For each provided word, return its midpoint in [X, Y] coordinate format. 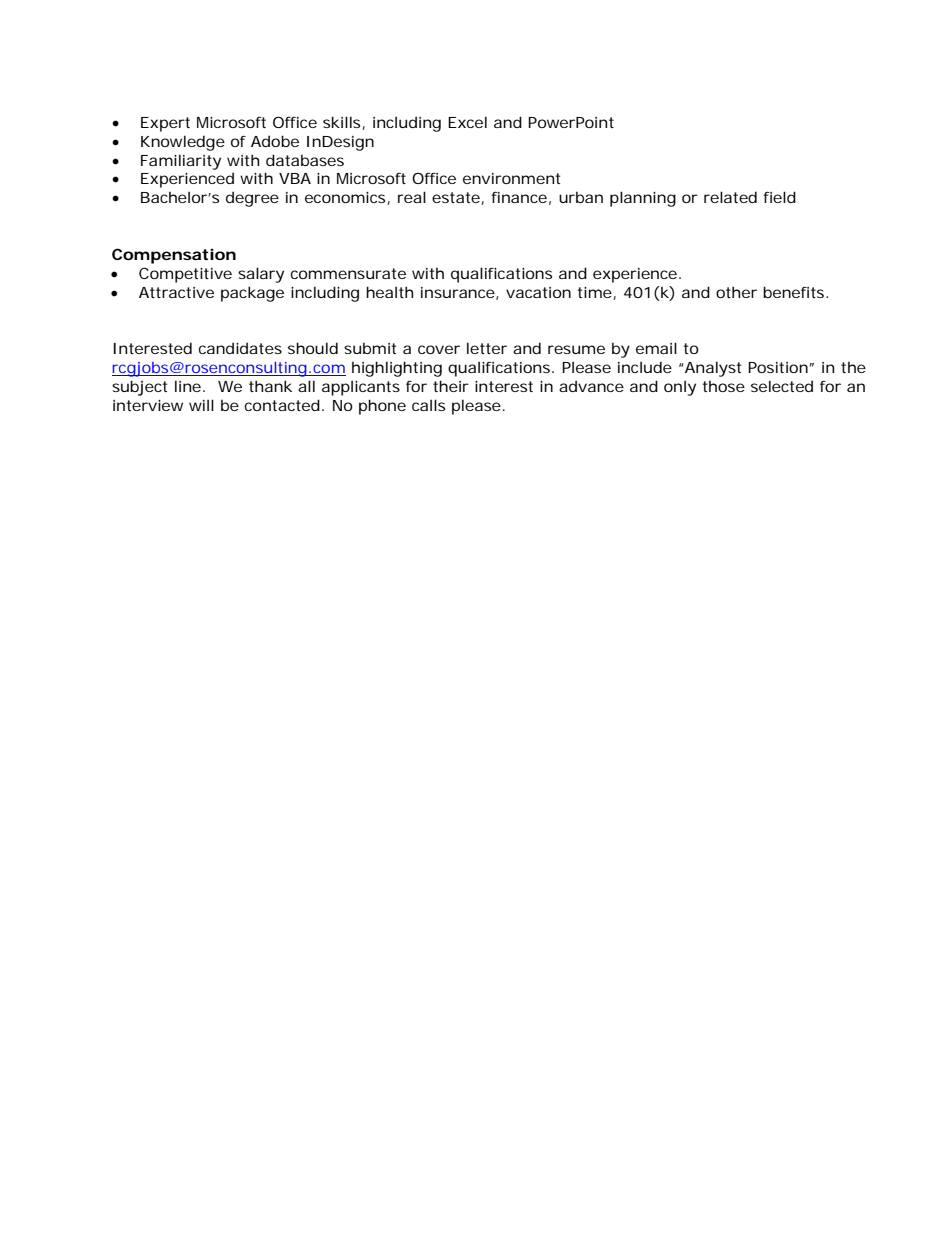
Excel [467, 122]
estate [456, 197]
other [736, 292]
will [201, 405]
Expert [165, 124]
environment [511, 178]
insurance [458, 292]
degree [252, 199]
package [252, 294]
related [730, 197]
